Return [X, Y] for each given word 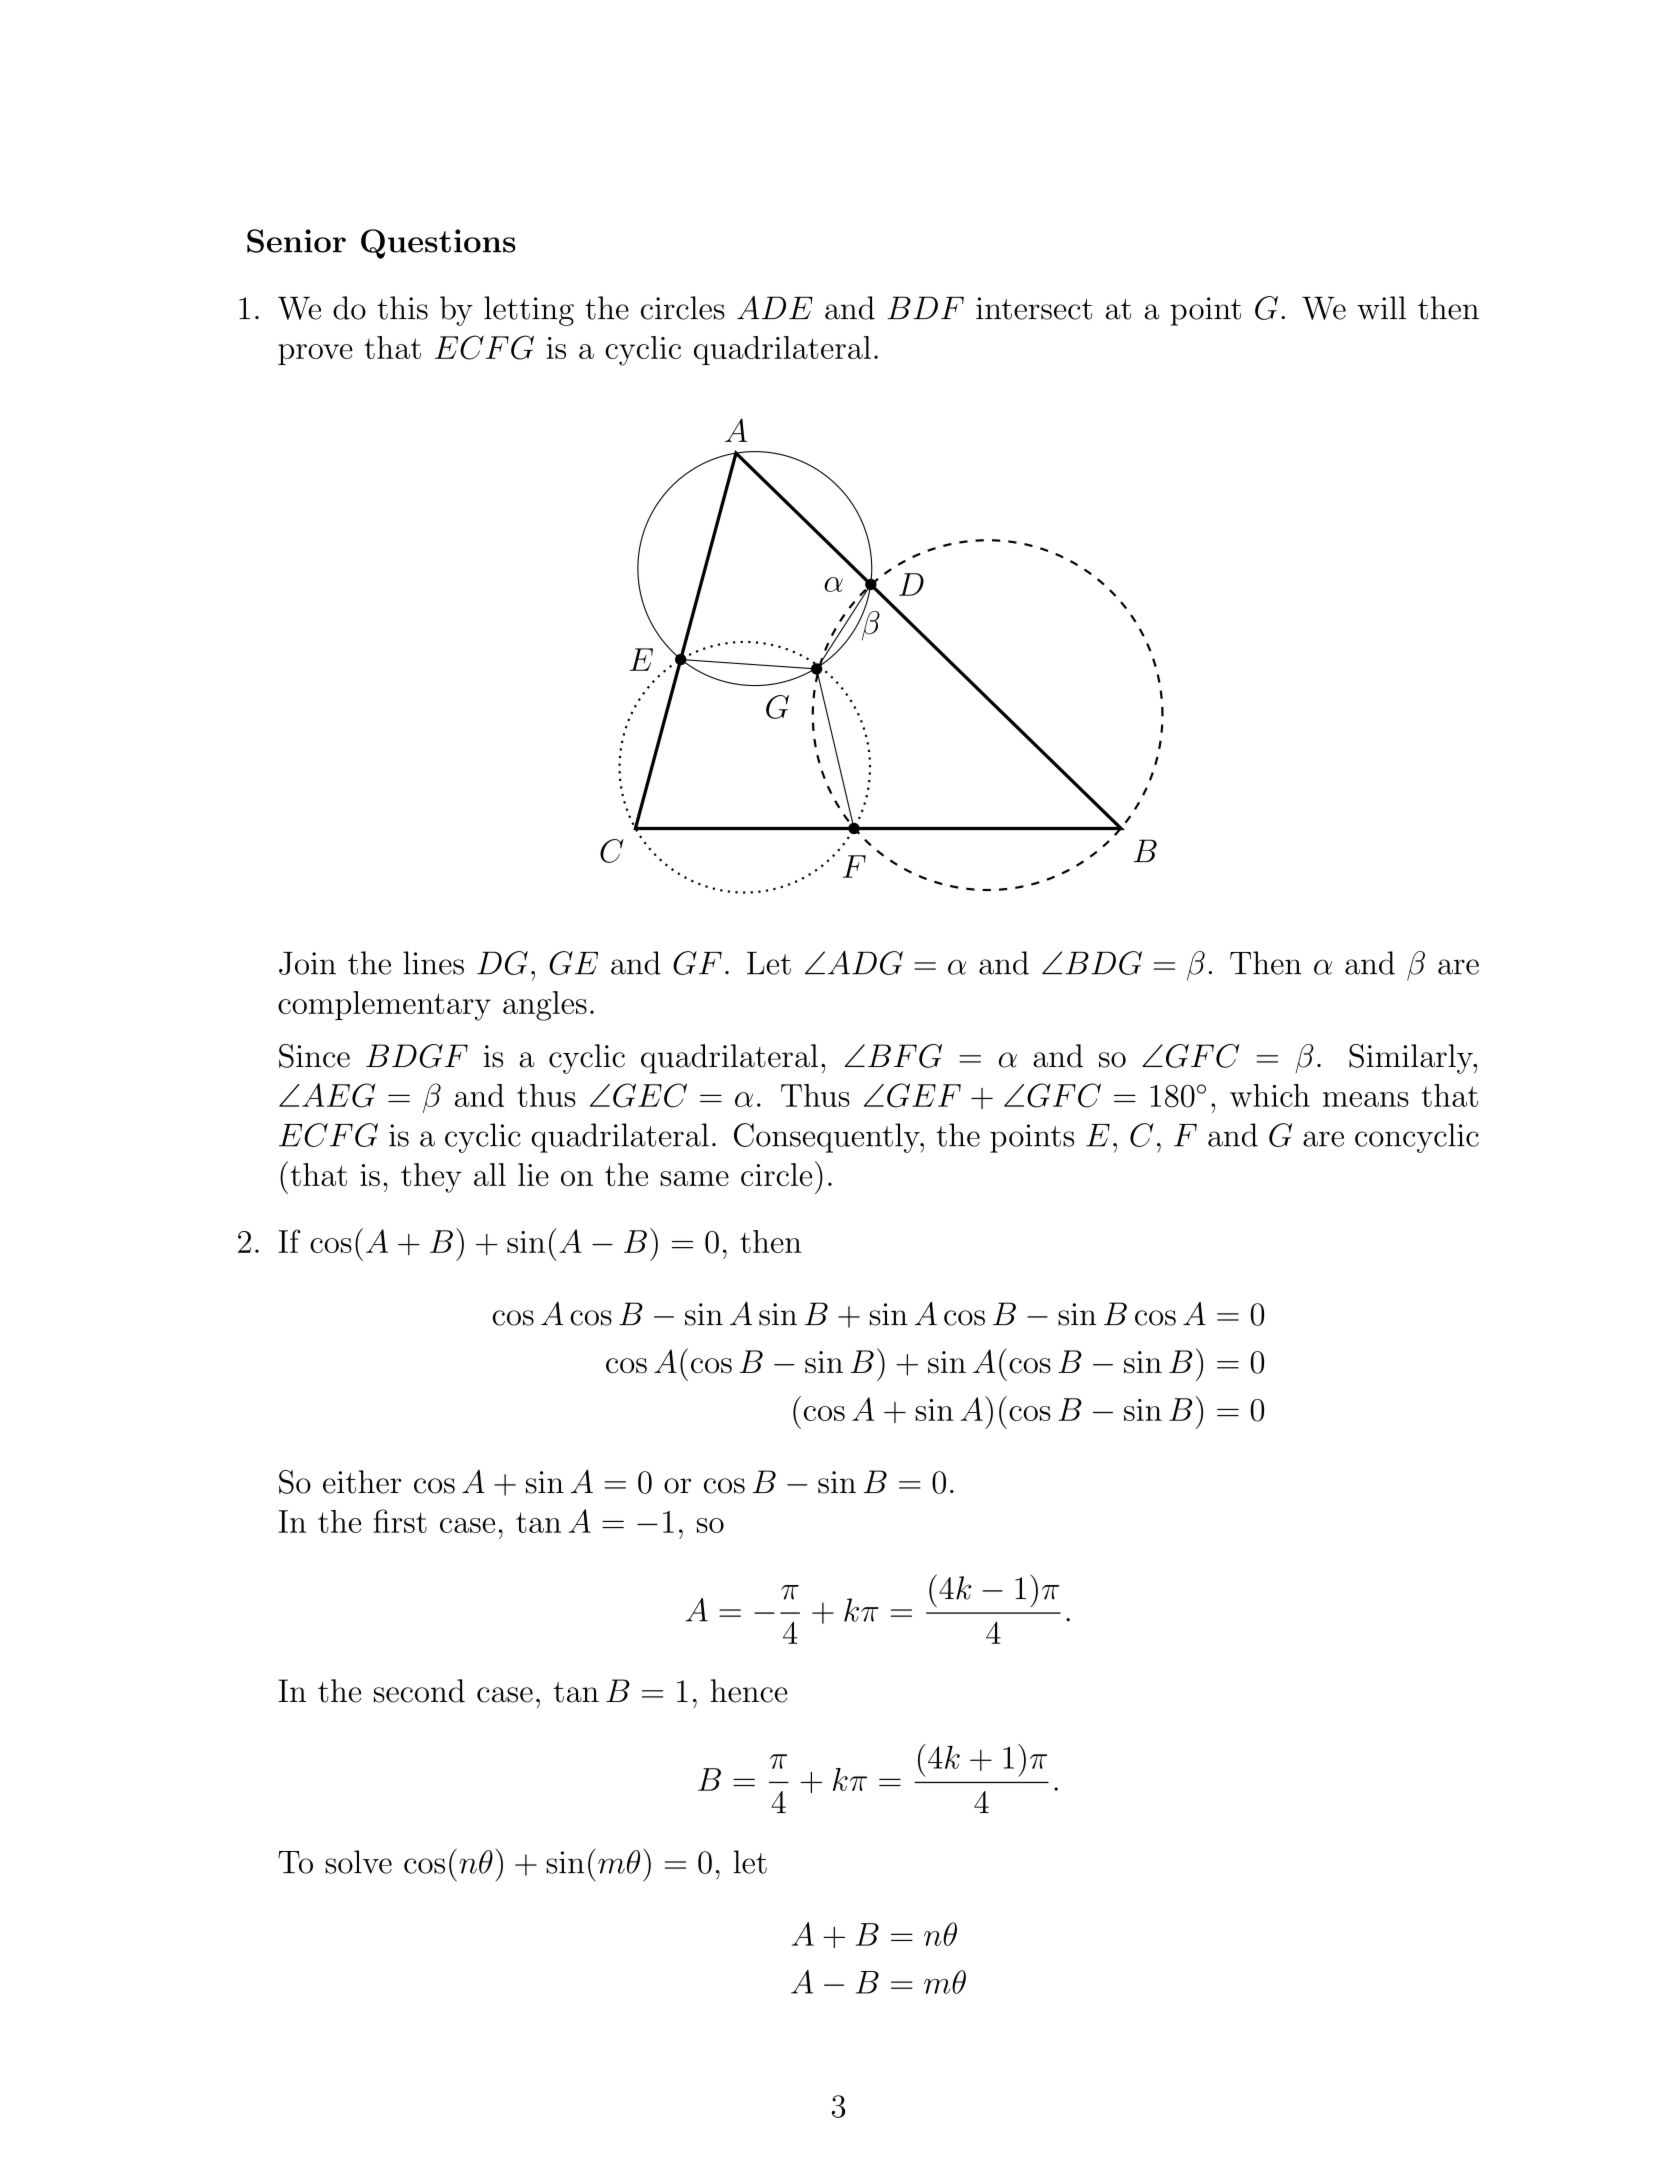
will [1381, 308]
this [402, 308]
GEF [924, 1095]
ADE [775, 307]
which [1270, 1095]
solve [358, 1862]
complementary [384, 1006]
